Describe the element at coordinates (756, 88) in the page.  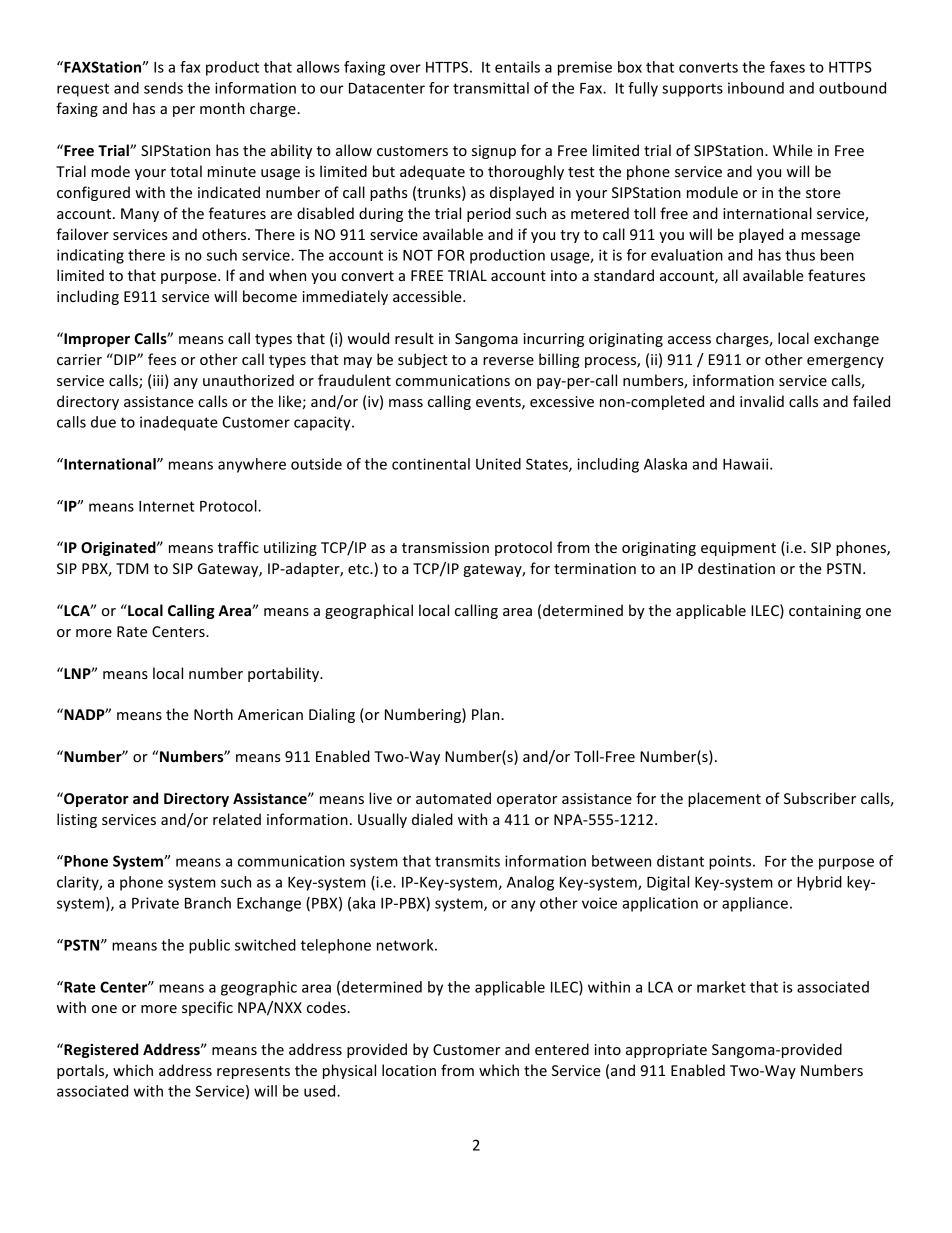
I see `inbound` at that location.
